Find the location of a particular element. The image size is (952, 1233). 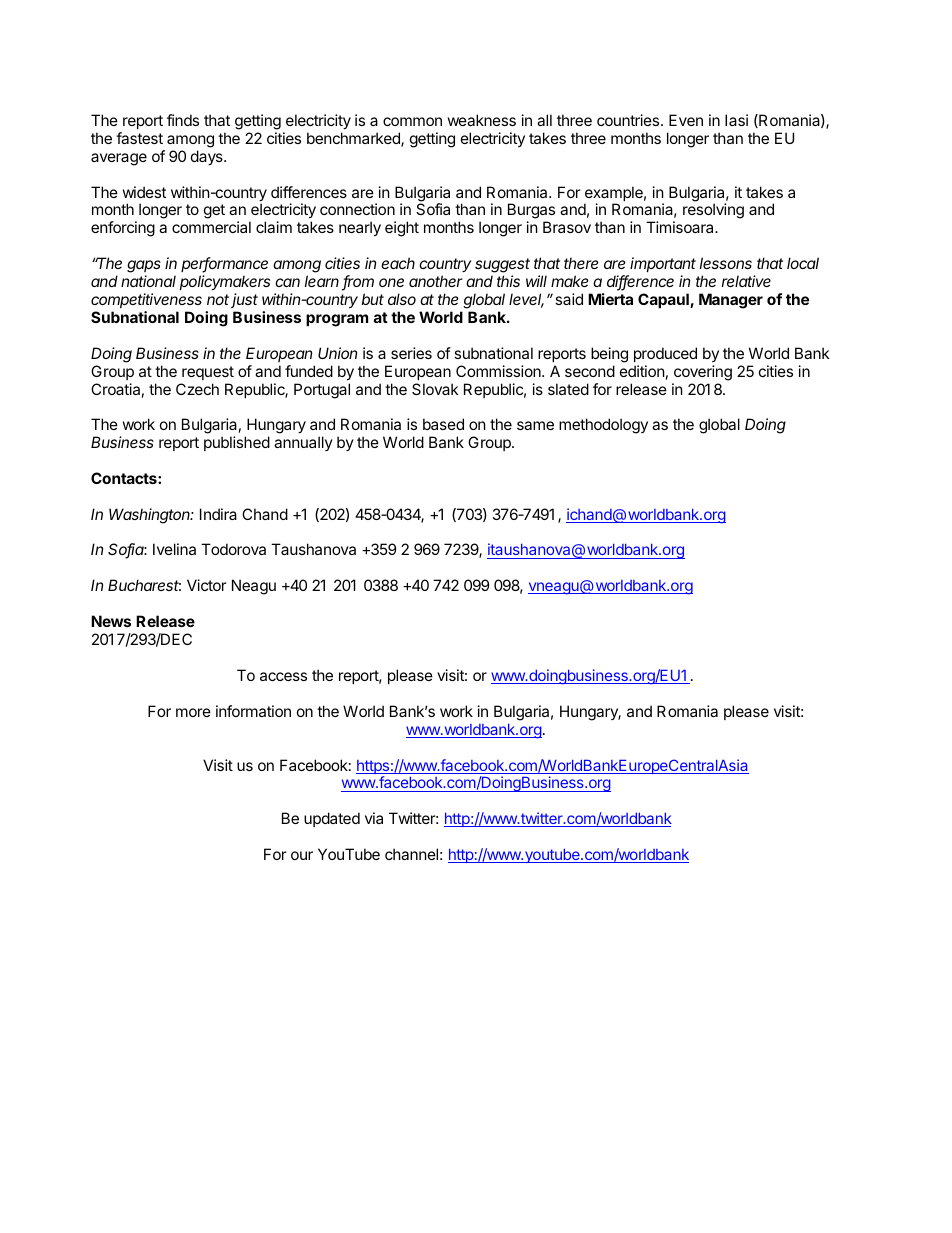

Indira is located at coordinates (218, 514).
